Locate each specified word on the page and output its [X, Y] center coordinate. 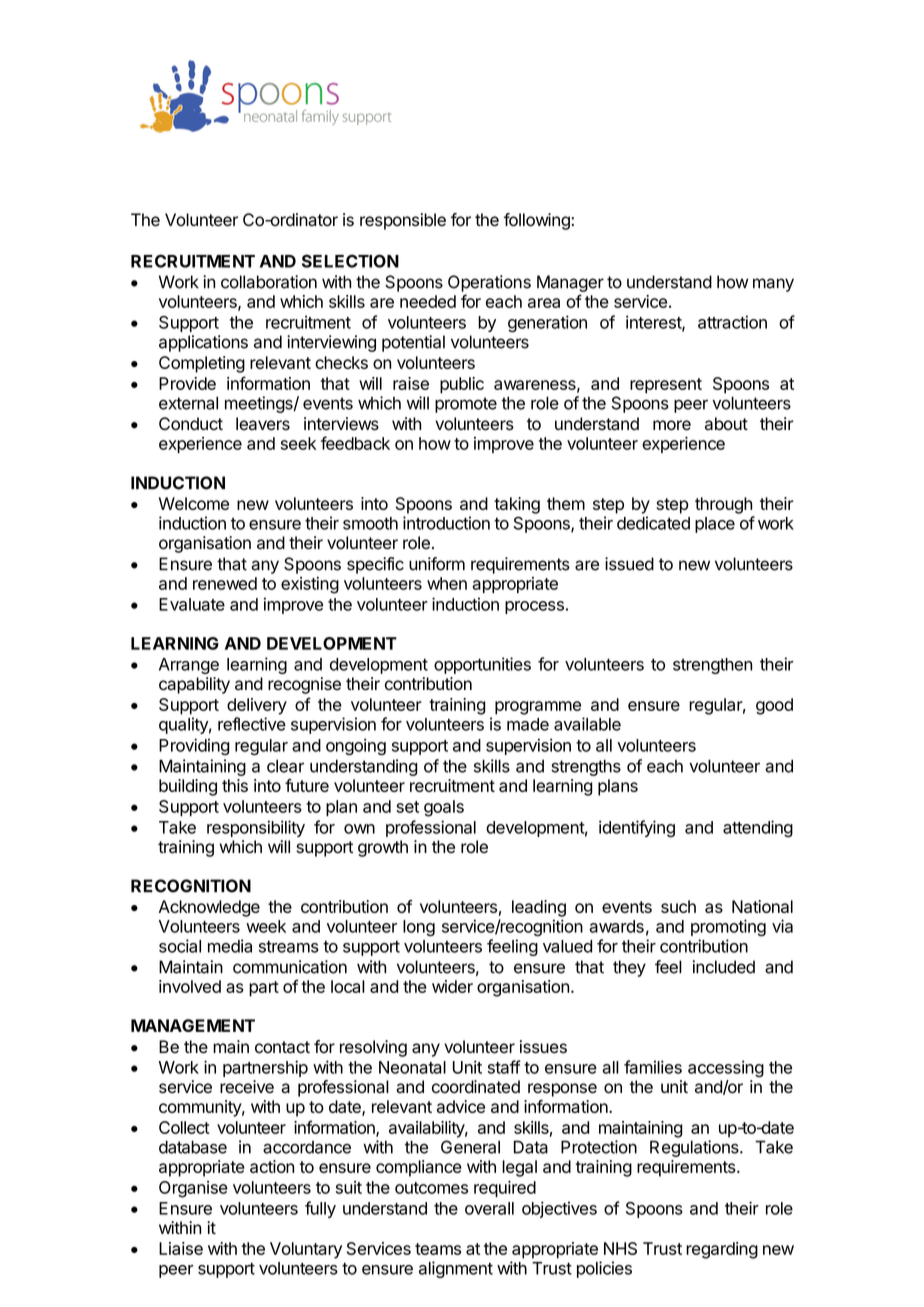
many [773, 285]
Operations [489, 283]
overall [489, 1208]
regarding [722, 1250]
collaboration [269, 282]
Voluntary [306, 1250]
